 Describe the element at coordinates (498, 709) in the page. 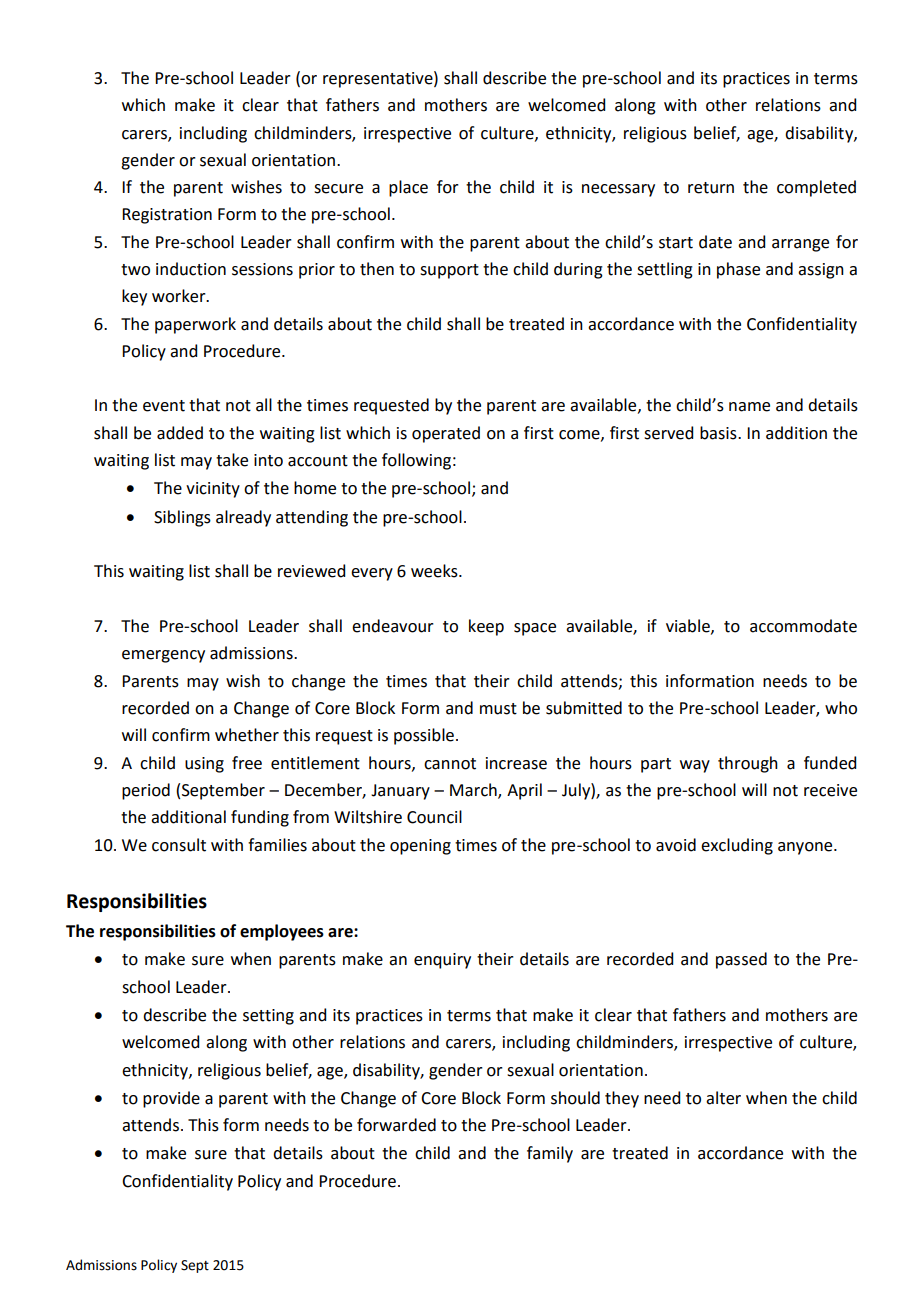

I see `must` at that location.
